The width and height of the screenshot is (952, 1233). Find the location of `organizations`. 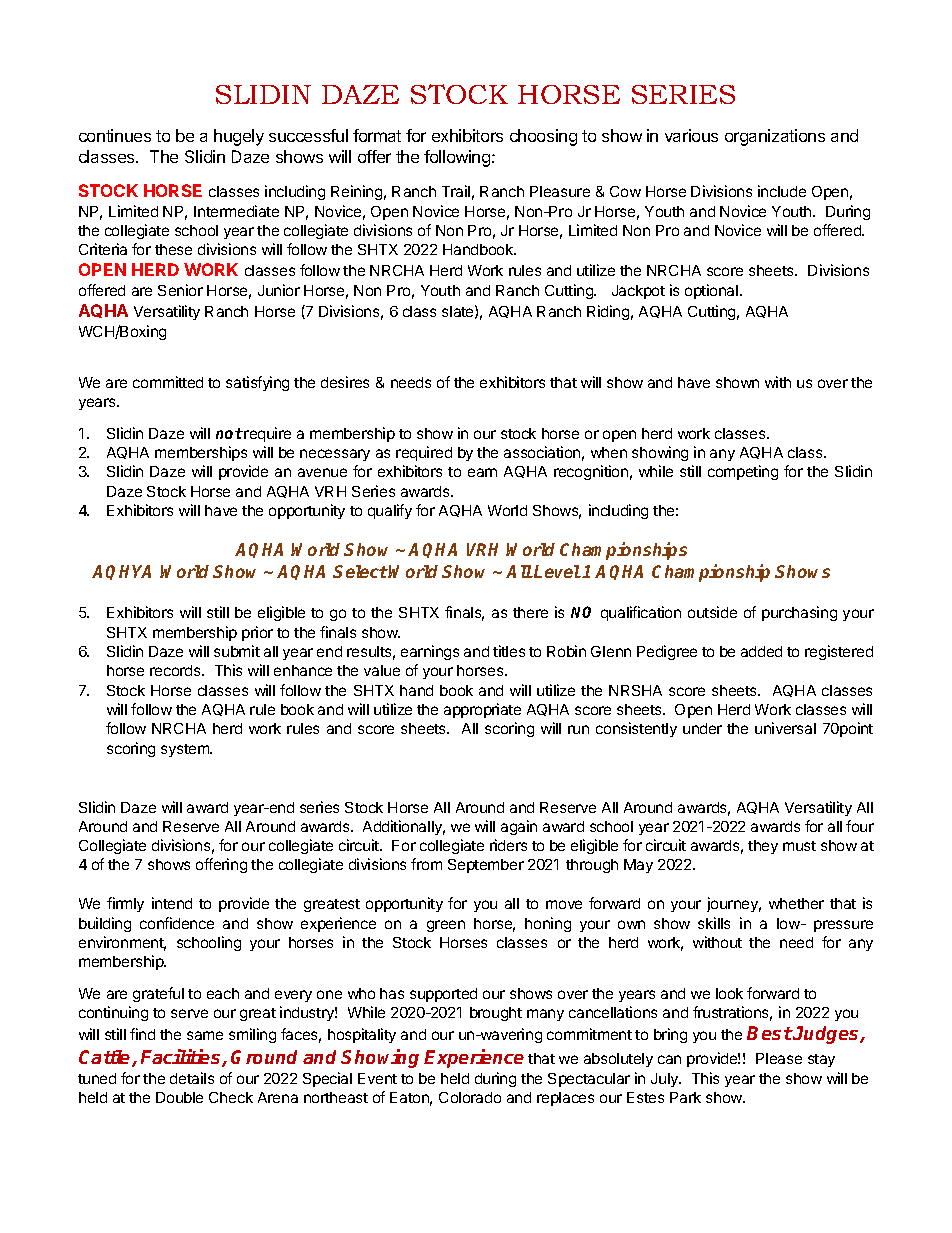

organizations is located at coordinates (775, 137).
